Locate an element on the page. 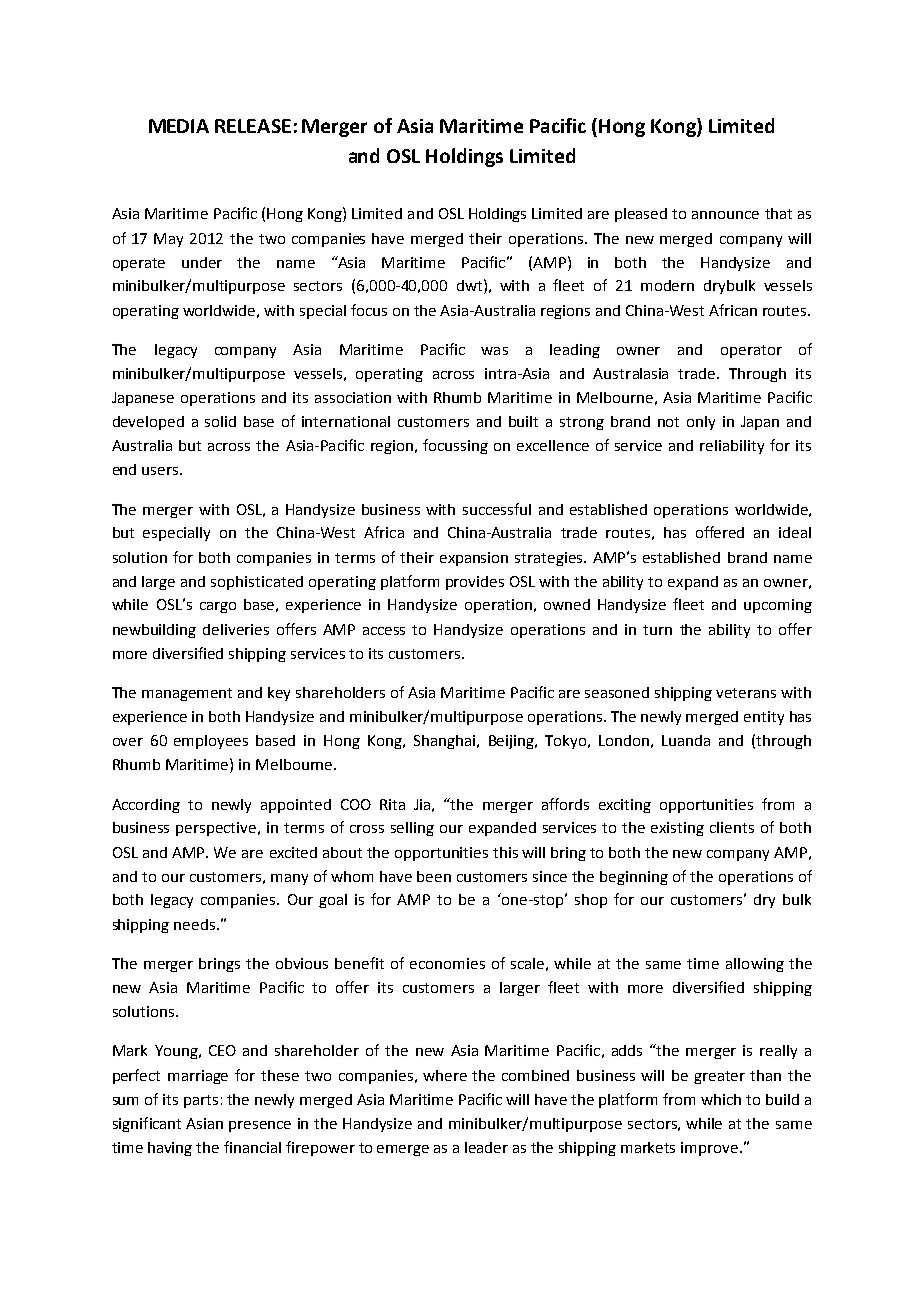 The height and width of the document is (1308, 924). announce is located at coordinates (725, 215).
